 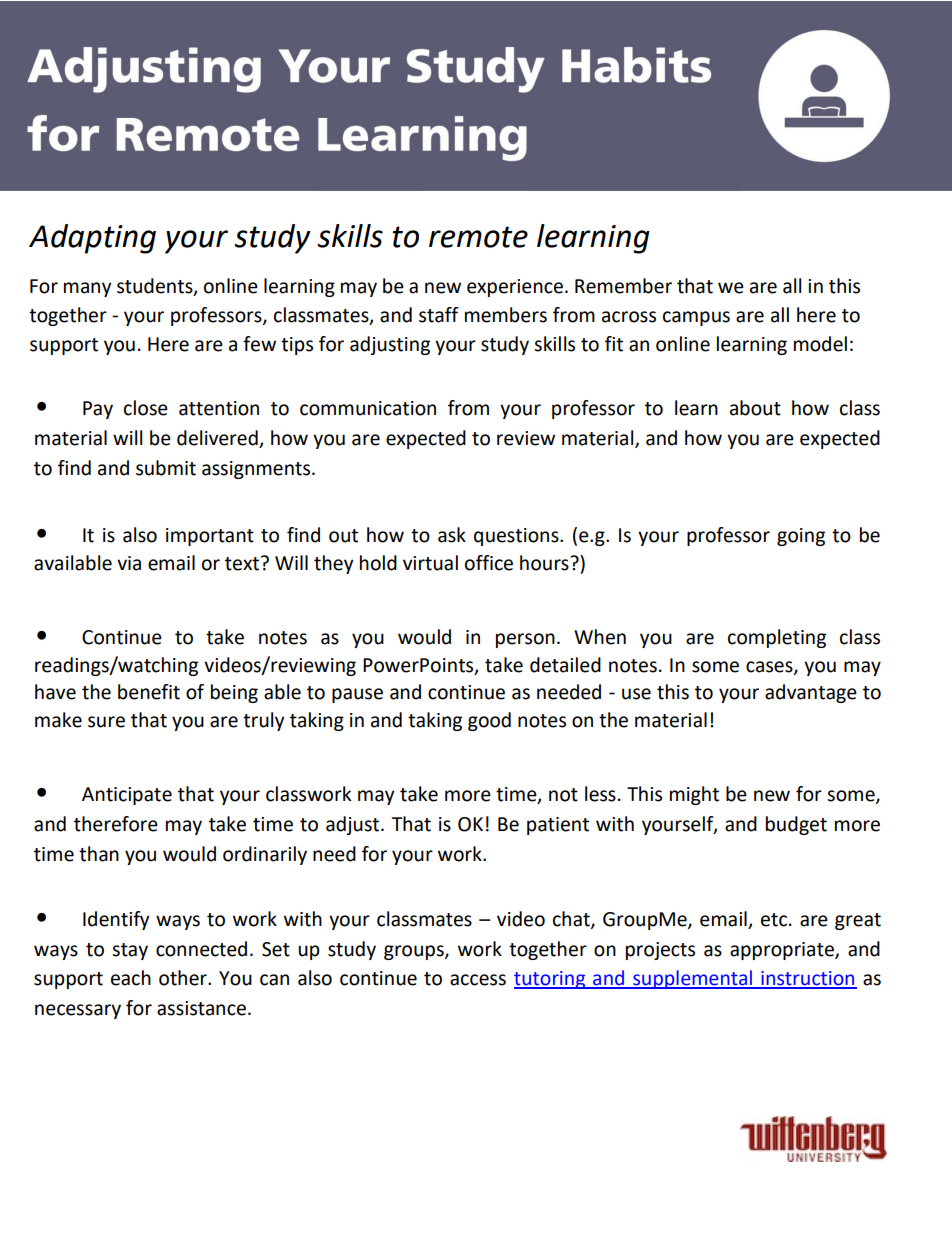 What do you see at coordinates (696, 318) in the document?
I see `campus` at bounding box center [696, 318].
